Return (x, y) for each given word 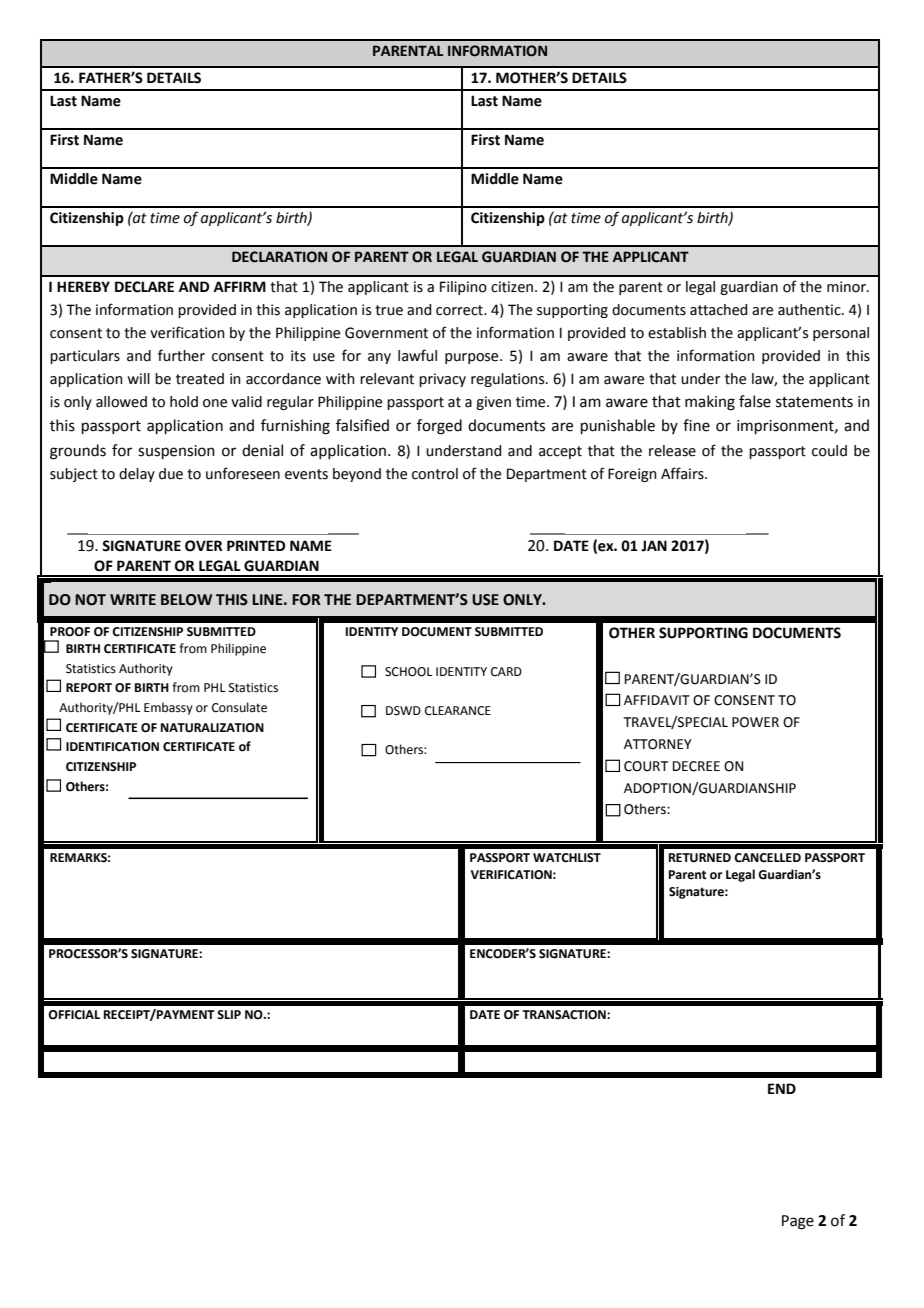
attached (718, 310)
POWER (755, 722)
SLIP (229, 1015)
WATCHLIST (567, 858)
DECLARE (144, 287)
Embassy (168, 708)
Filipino (463, 288)
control (435, 474)
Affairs (683, 473)
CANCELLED (767, 858)
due (171, 474)
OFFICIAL (74, 1015)
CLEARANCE (458, 711)
